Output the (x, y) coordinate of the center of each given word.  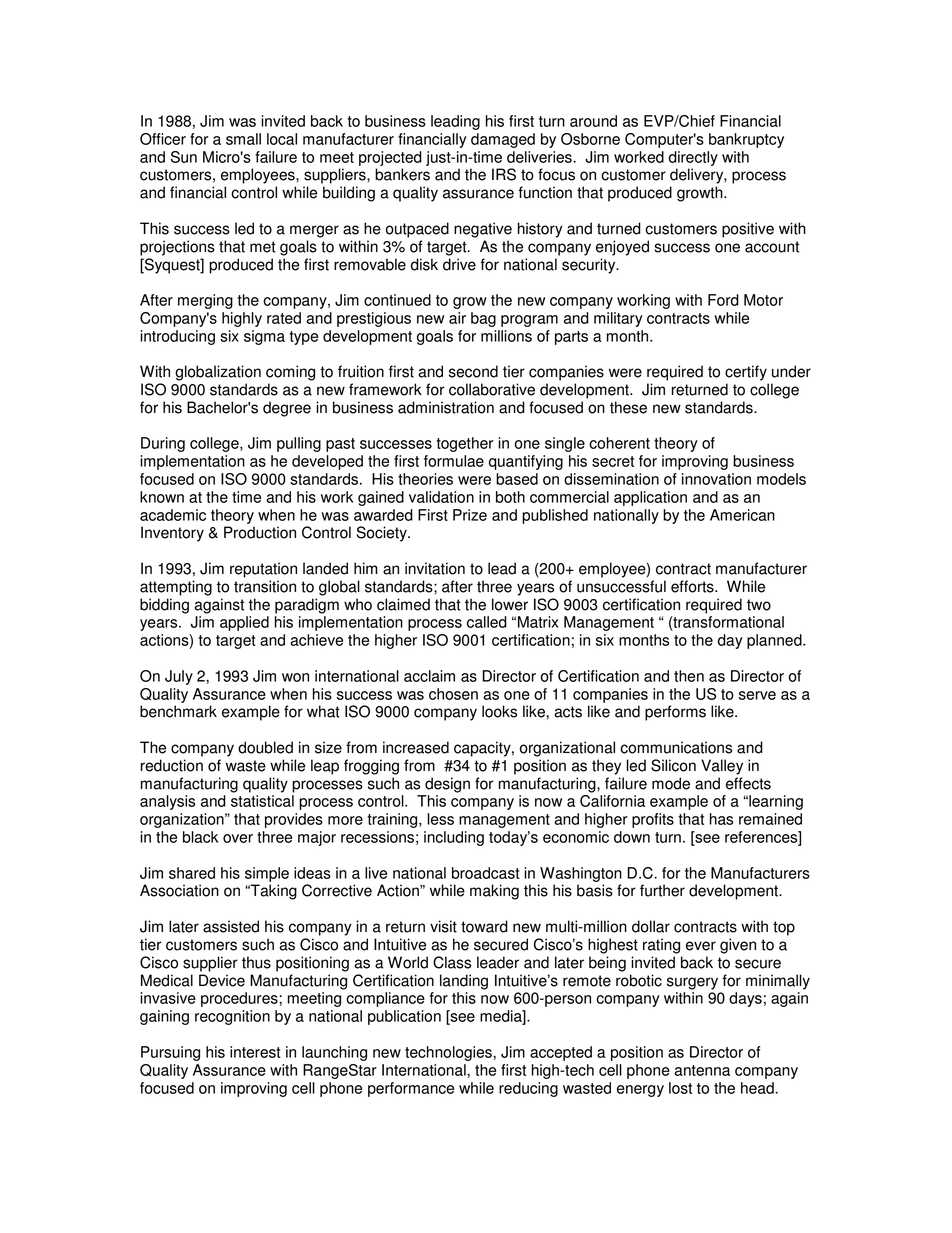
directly (693, 158)
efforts (693, 586)
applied (244, 623)
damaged (503, 140)
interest (255, 1052)
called (487, 622)
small (243, 139)
